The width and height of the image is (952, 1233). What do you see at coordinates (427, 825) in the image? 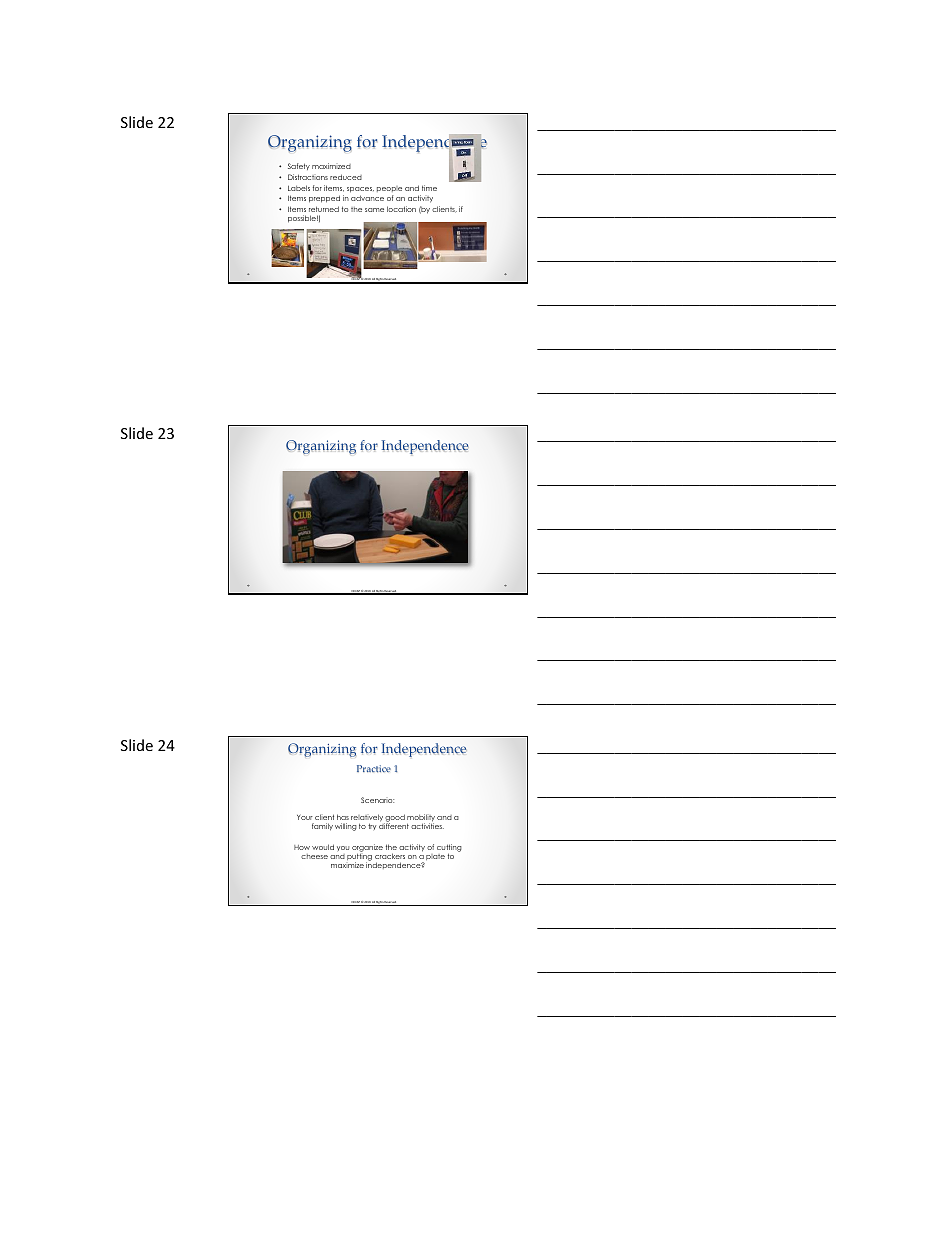
I see `activities` at bounding box center [427, 825].
